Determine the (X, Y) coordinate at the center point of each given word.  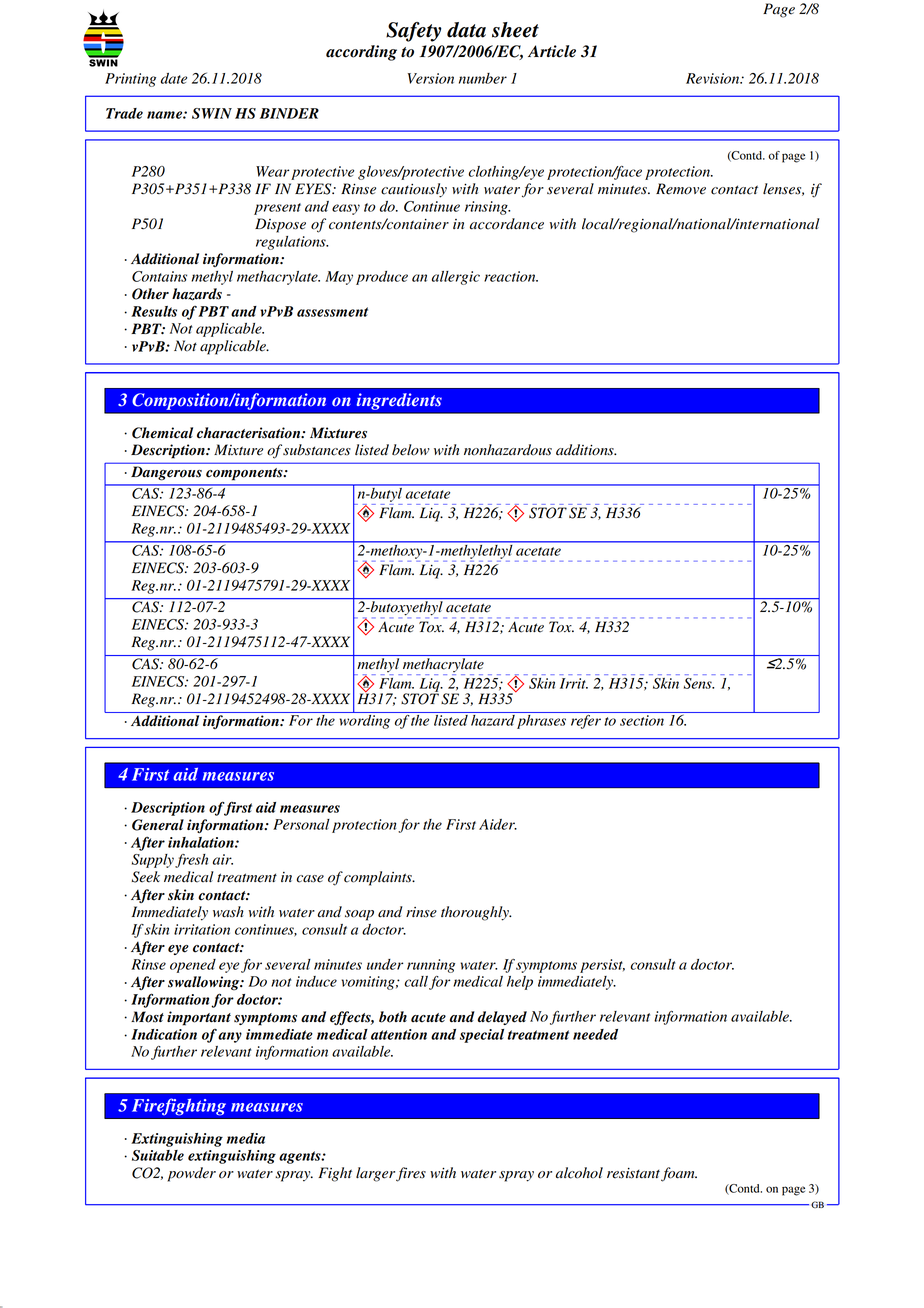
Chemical (162, 433)
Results (154, 311)
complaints (379, 878)
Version (431, 78)
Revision (714, 78)
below (411, 450)
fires (411, 1174)
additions (586, 450)
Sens (699, 683)
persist (602, 966)
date (174, 78)
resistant (633, 1173)
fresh (191, 861)
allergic (456, 278)
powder (192, 1174)
